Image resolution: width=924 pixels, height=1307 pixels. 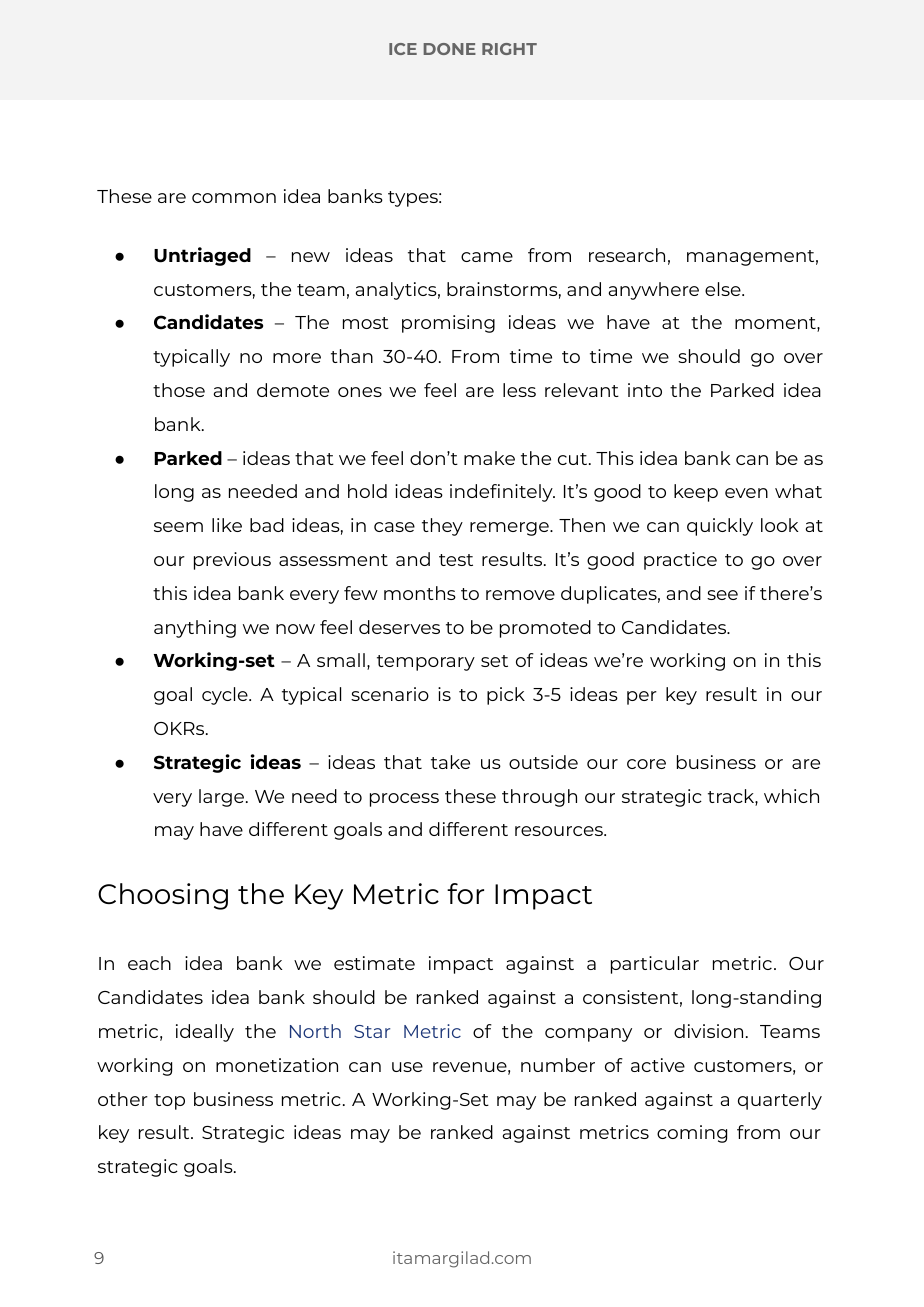 I want to click on practice, so click(x=680, y=561).
